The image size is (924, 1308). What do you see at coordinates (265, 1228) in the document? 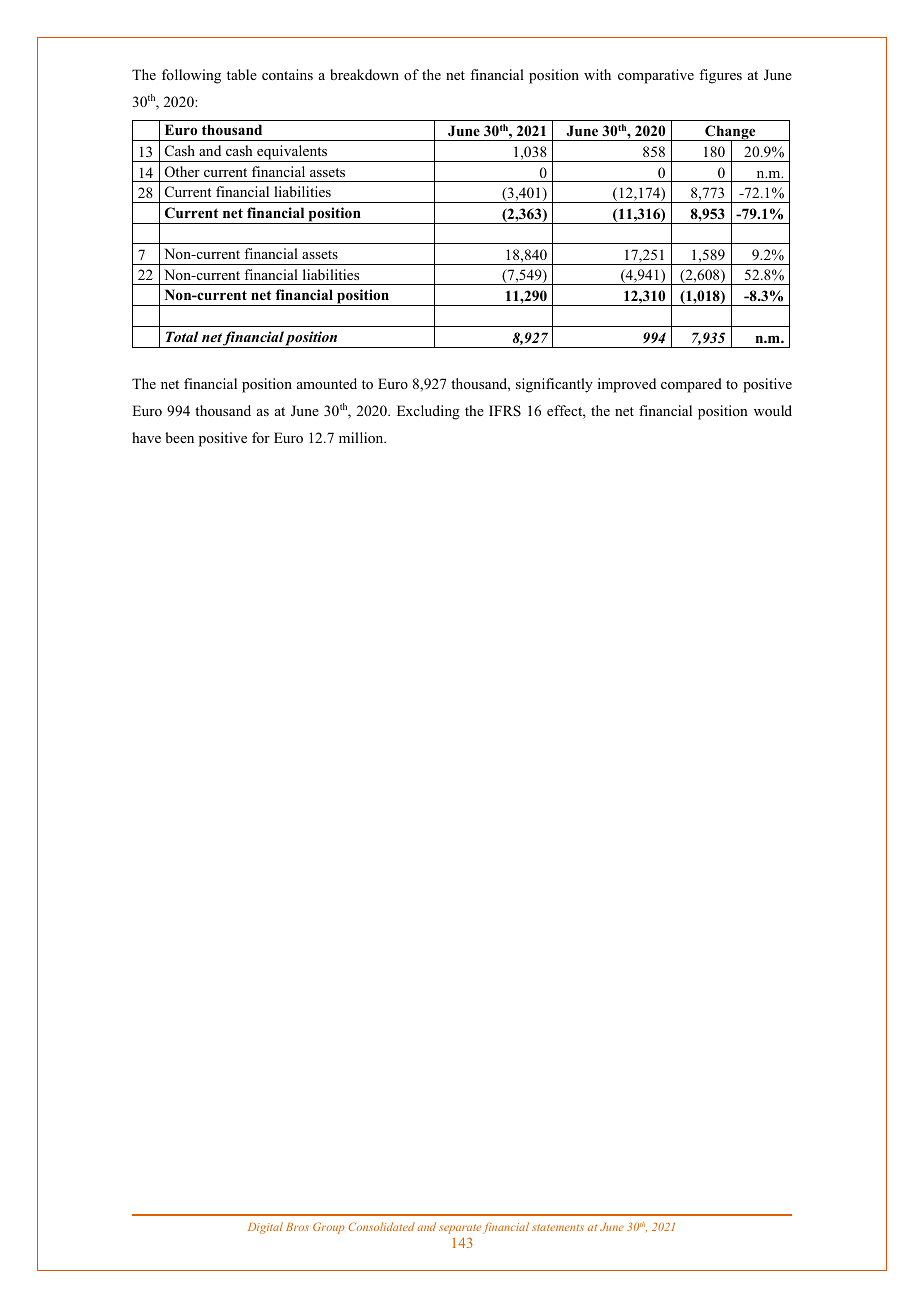
I see `Digital` at bounding box center [265, 1228].
